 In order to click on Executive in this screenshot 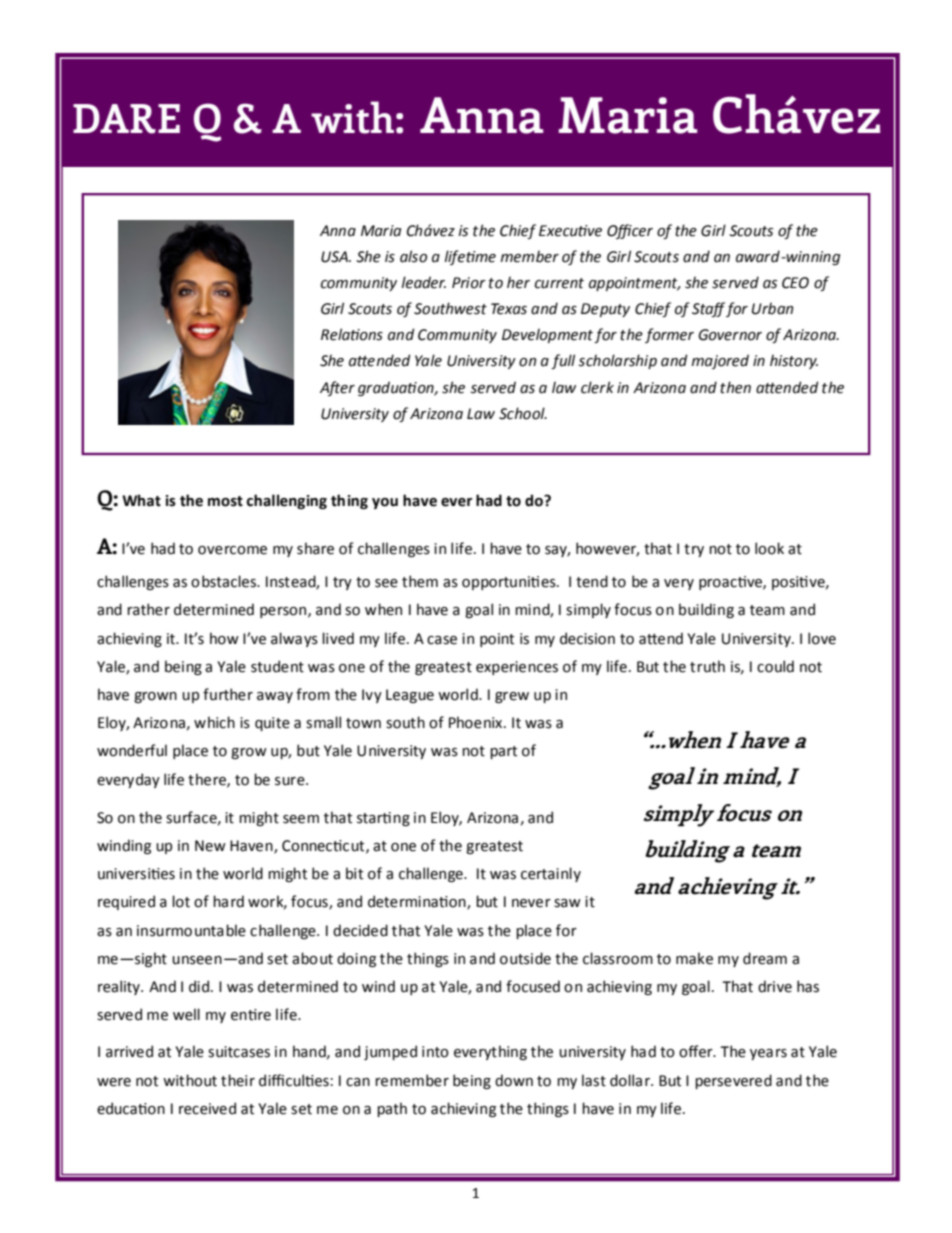, I will do `click(570, 231)`.
